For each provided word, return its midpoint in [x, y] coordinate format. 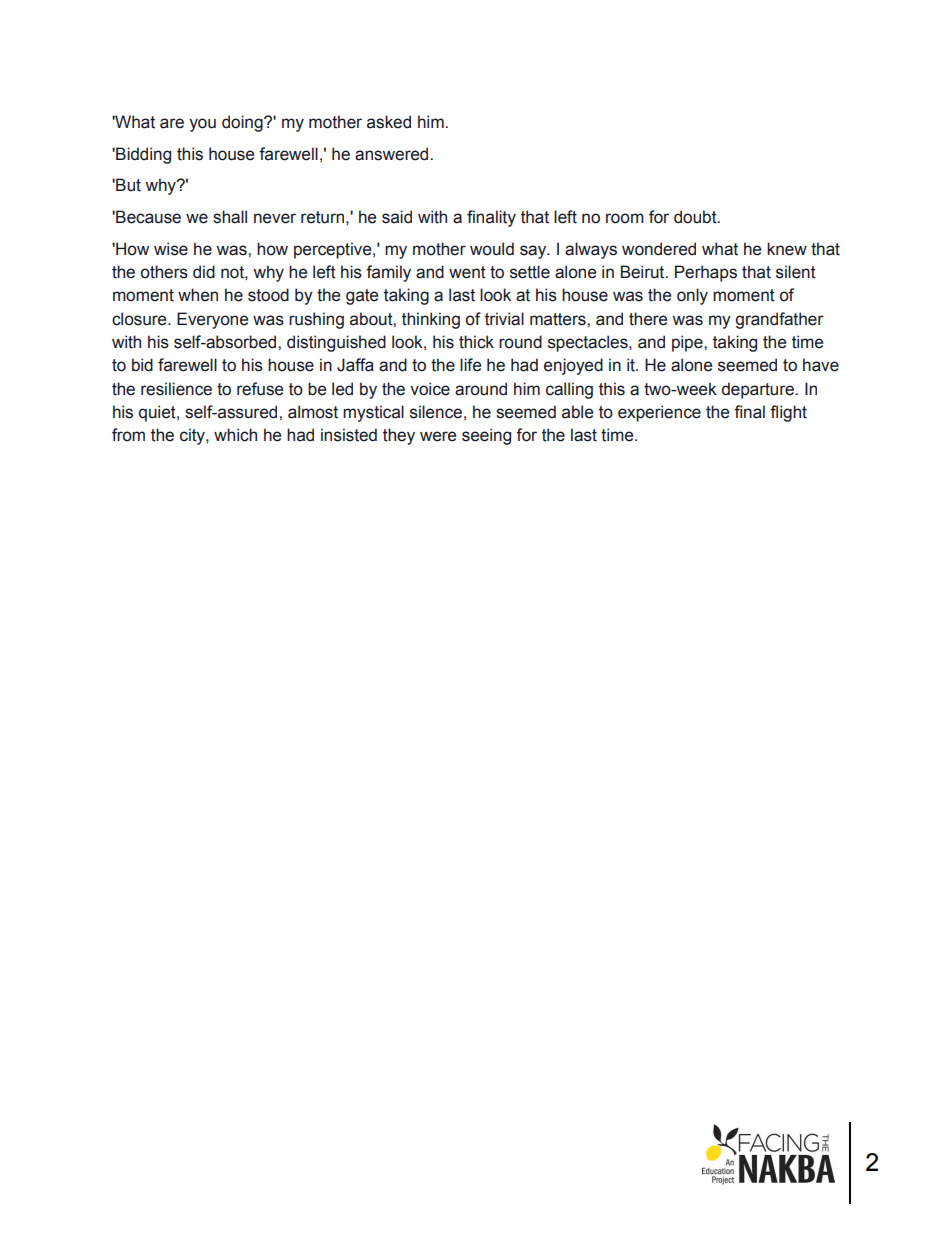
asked [389, 122]
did [204, 272]
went [467, 272]
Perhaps [706, 273]
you [202, 125]
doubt [696, 217]
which [235, 435]
